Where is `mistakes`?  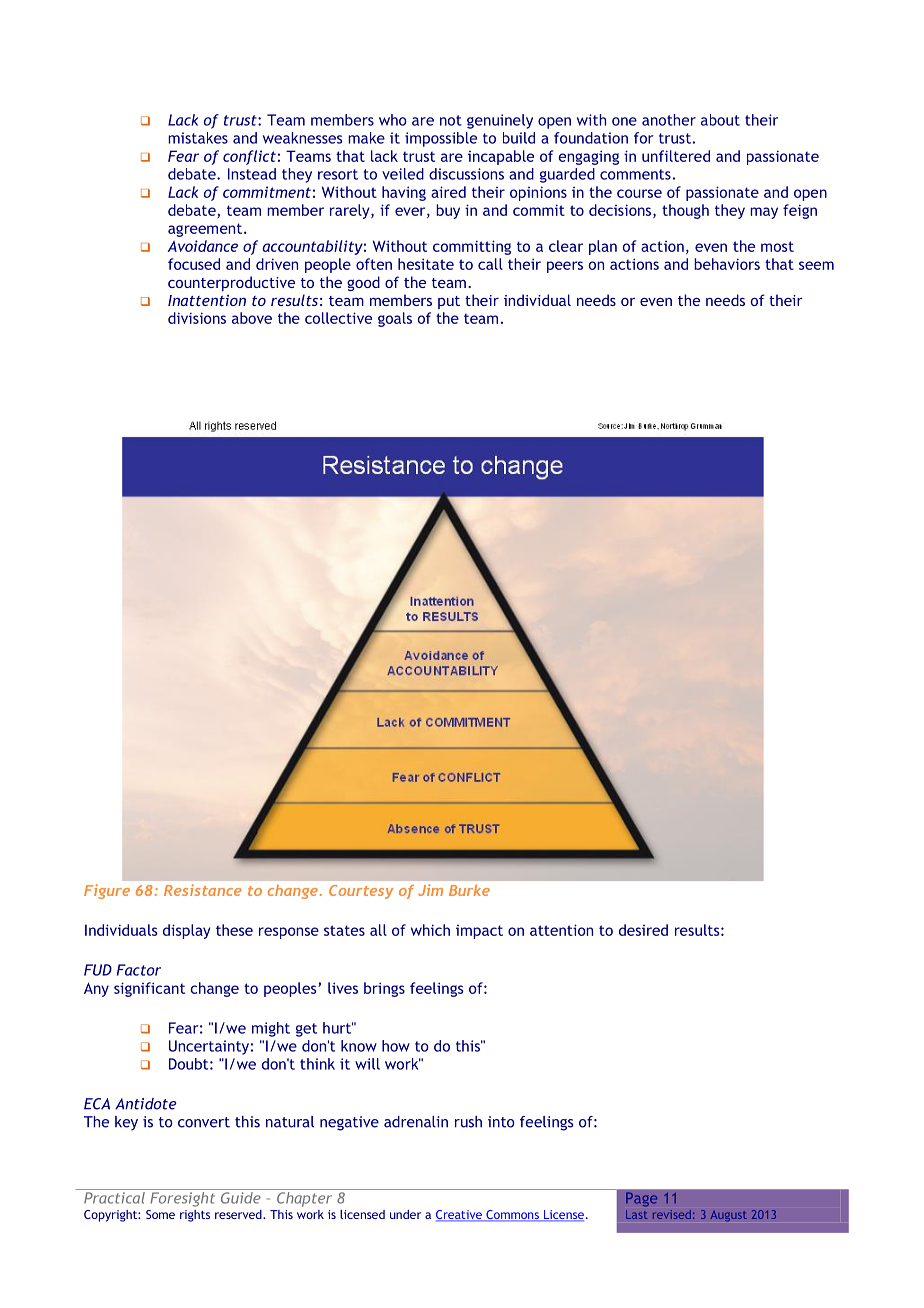 mistakes is located at coordinates (198, 138).
